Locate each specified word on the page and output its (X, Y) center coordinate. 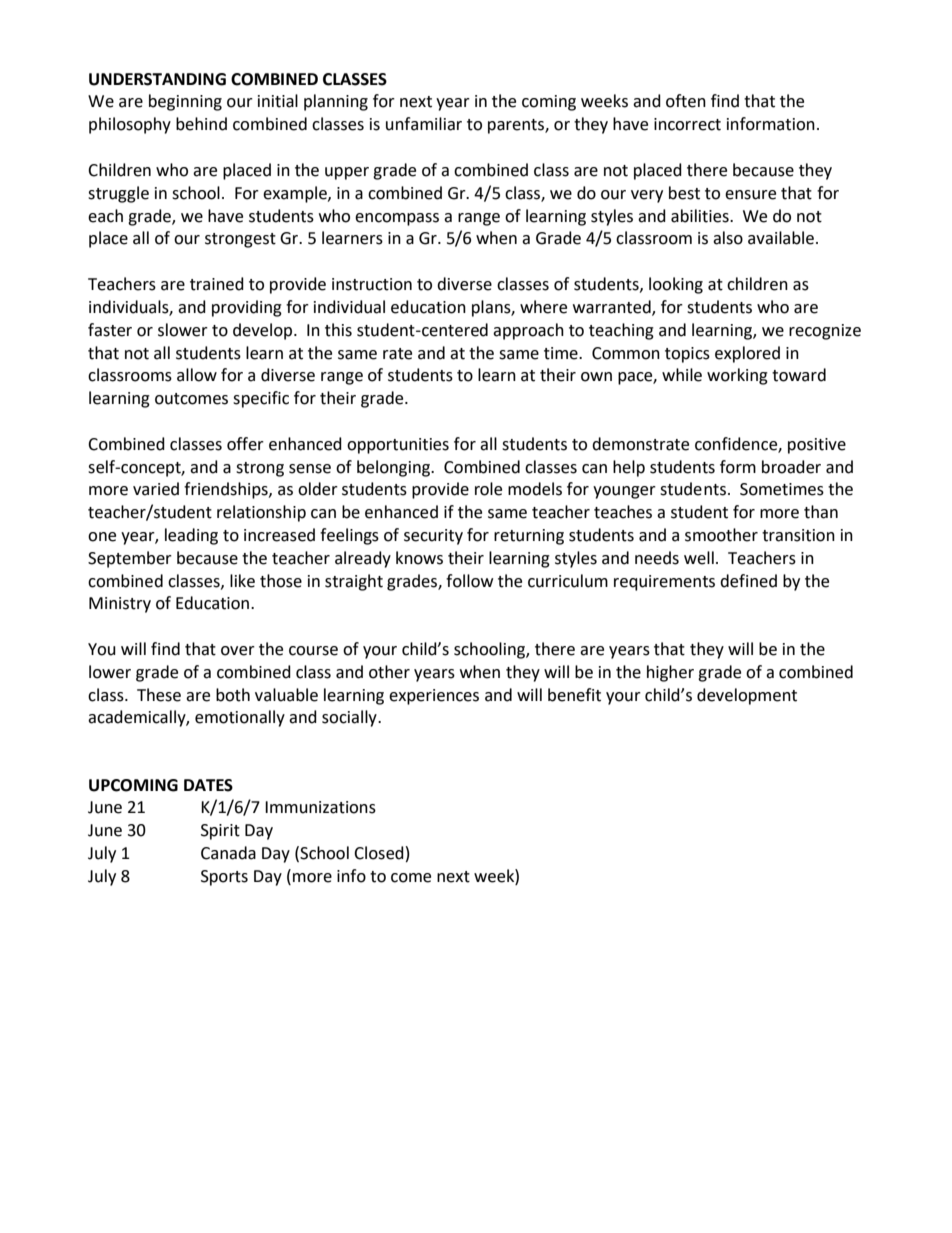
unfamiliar (424, 124)
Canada (228, 853)
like (242, 581)
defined (748, 581)
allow (197, 375)
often (686, 101)
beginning (185, 102)
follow (469, 581)
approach (528, 331)
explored (747, 354)
